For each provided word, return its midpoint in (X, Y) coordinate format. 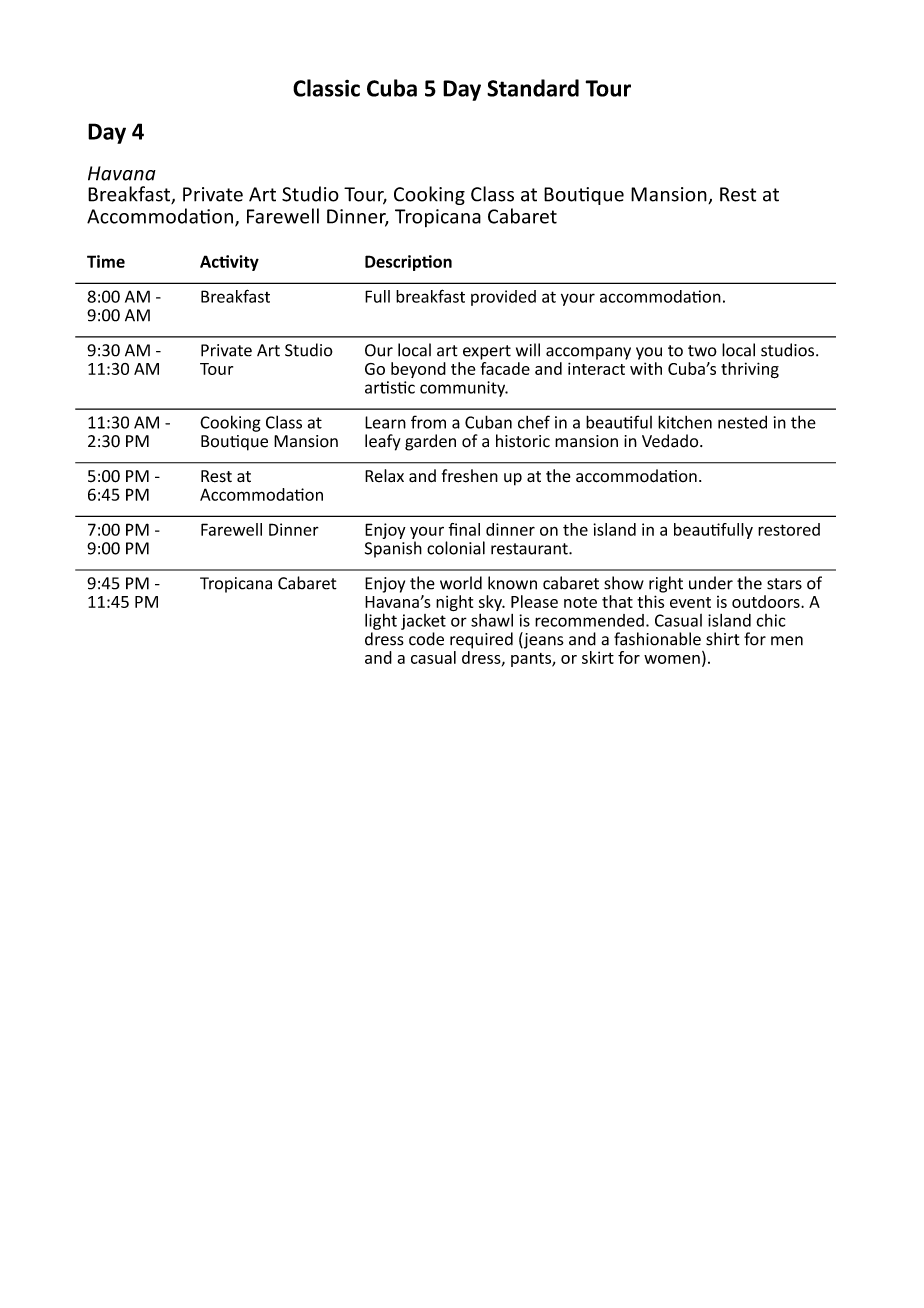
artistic (390, 387)
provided (503, 298)
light (381, 621)
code (426, 639)
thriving (750, 370)
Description (408, 263)
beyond (418, 370)
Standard (533, 88)
